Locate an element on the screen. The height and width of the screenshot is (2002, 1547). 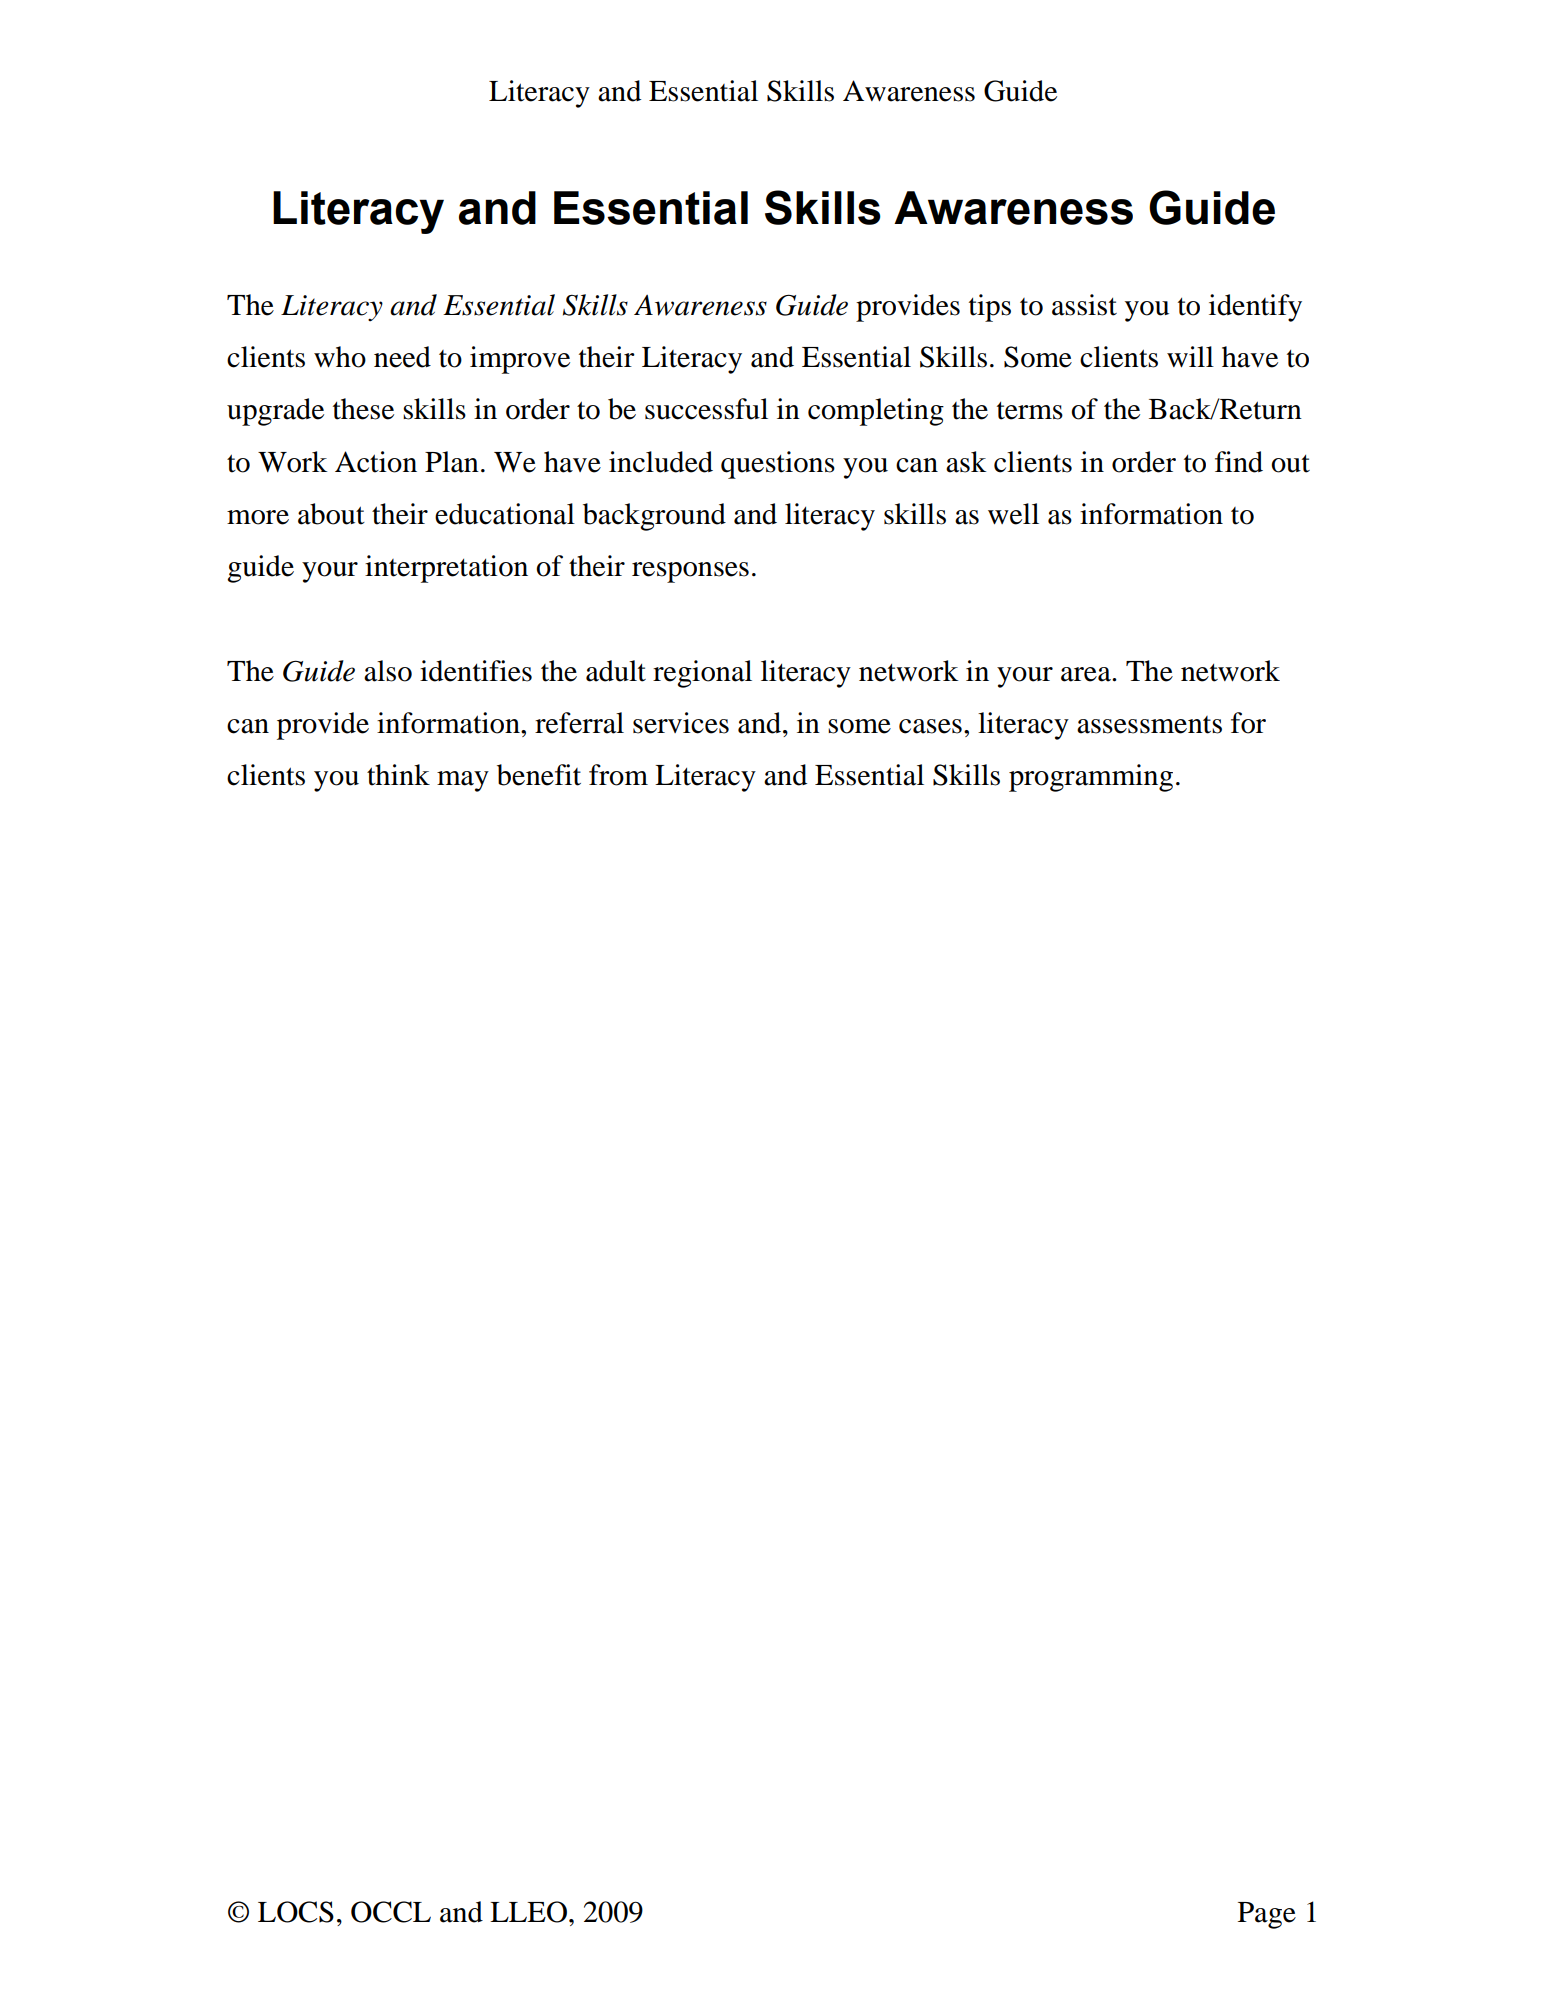
successful is located at coordinates (706, 409).
